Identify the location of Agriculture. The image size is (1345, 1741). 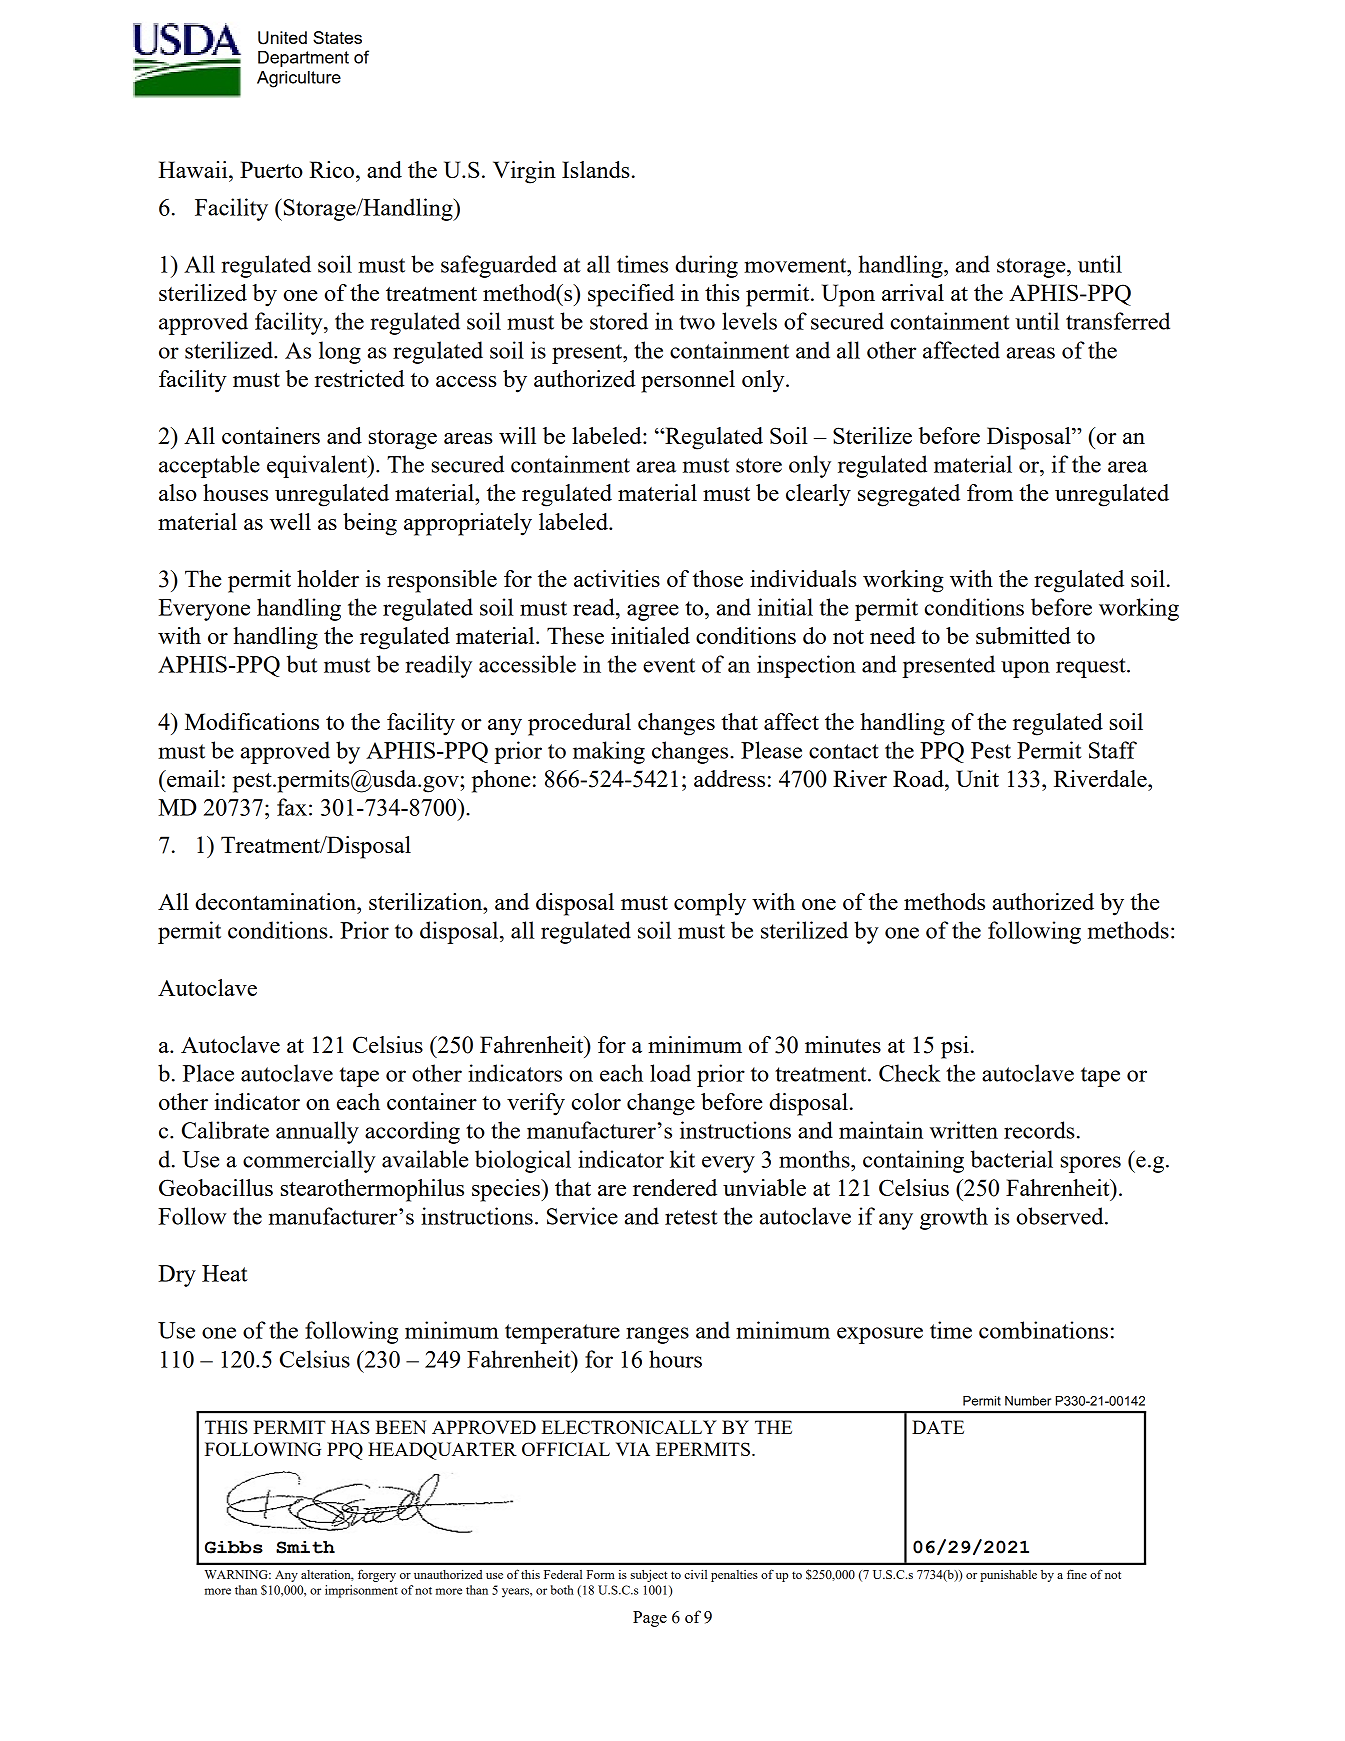
(299, 79).
